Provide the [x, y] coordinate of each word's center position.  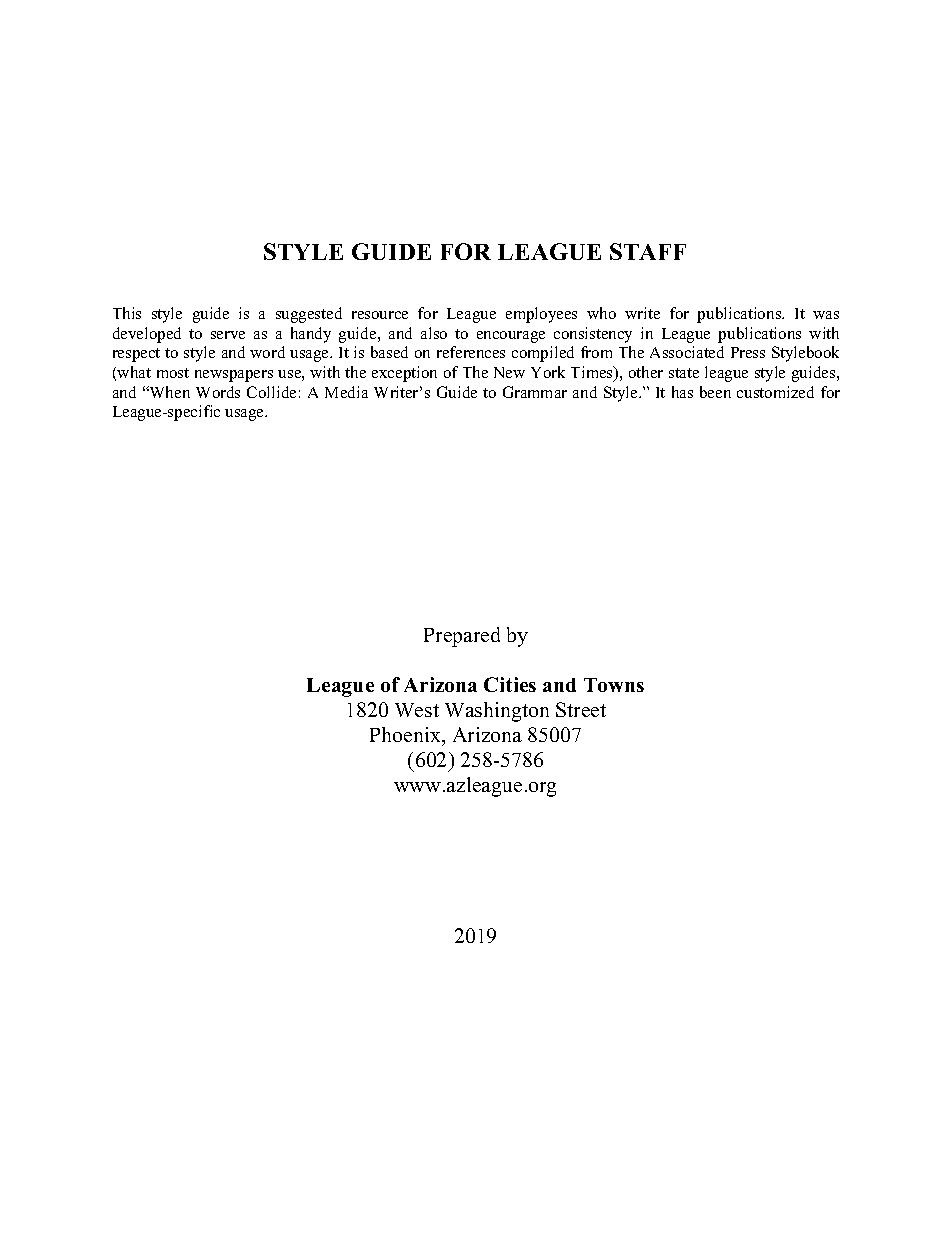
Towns [614, 685]
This [127, 313]
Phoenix [406, 734]
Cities [510, 684]
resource [380, 315]
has [682, 392]
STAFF [648, 251]
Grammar [535, 392]
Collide [271, 392]
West [417, 710]
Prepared [462, 637]
